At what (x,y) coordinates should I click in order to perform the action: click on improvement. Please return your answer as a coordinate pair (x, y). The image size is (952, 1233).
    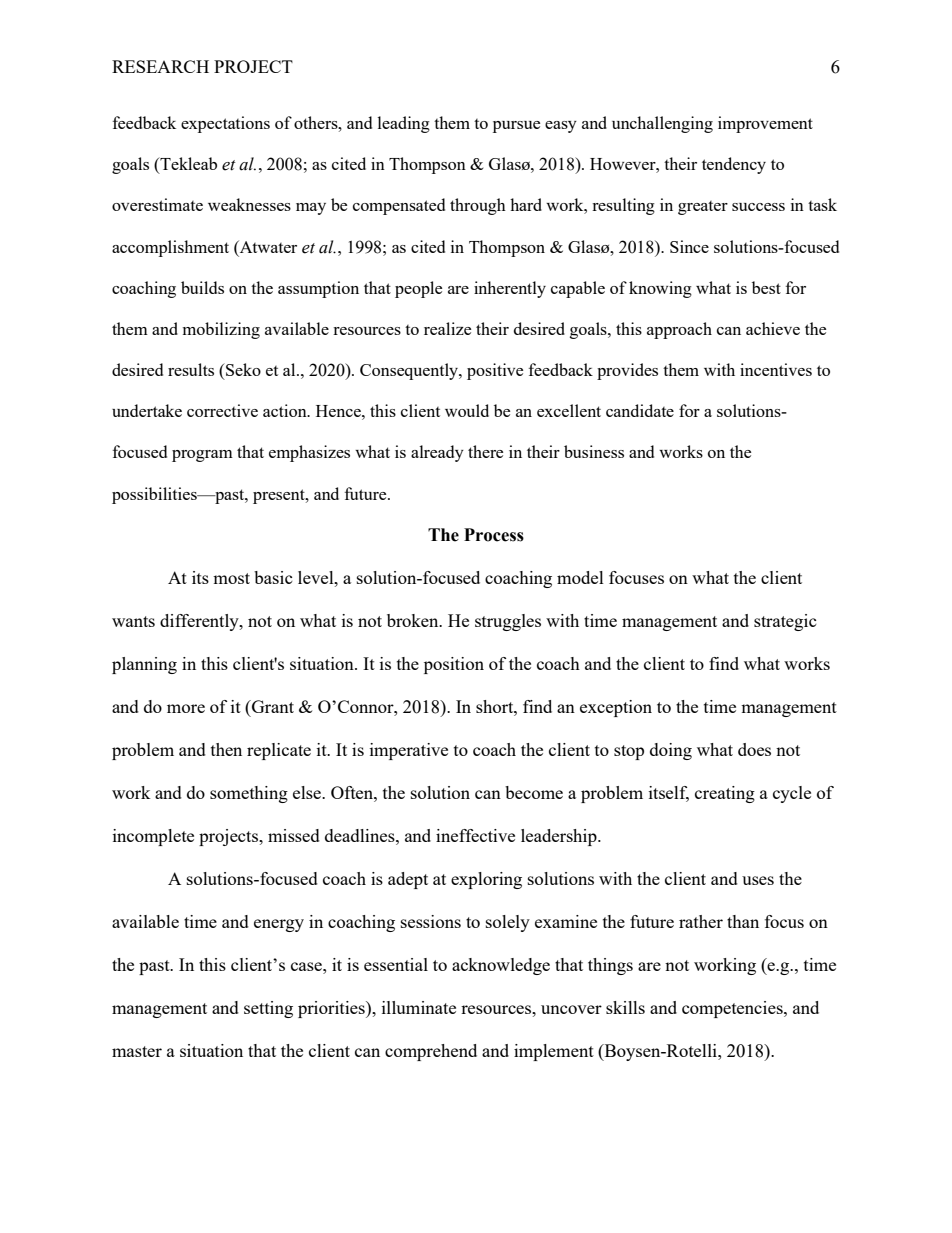
    Looking at the image, I should click on (765, 124).
